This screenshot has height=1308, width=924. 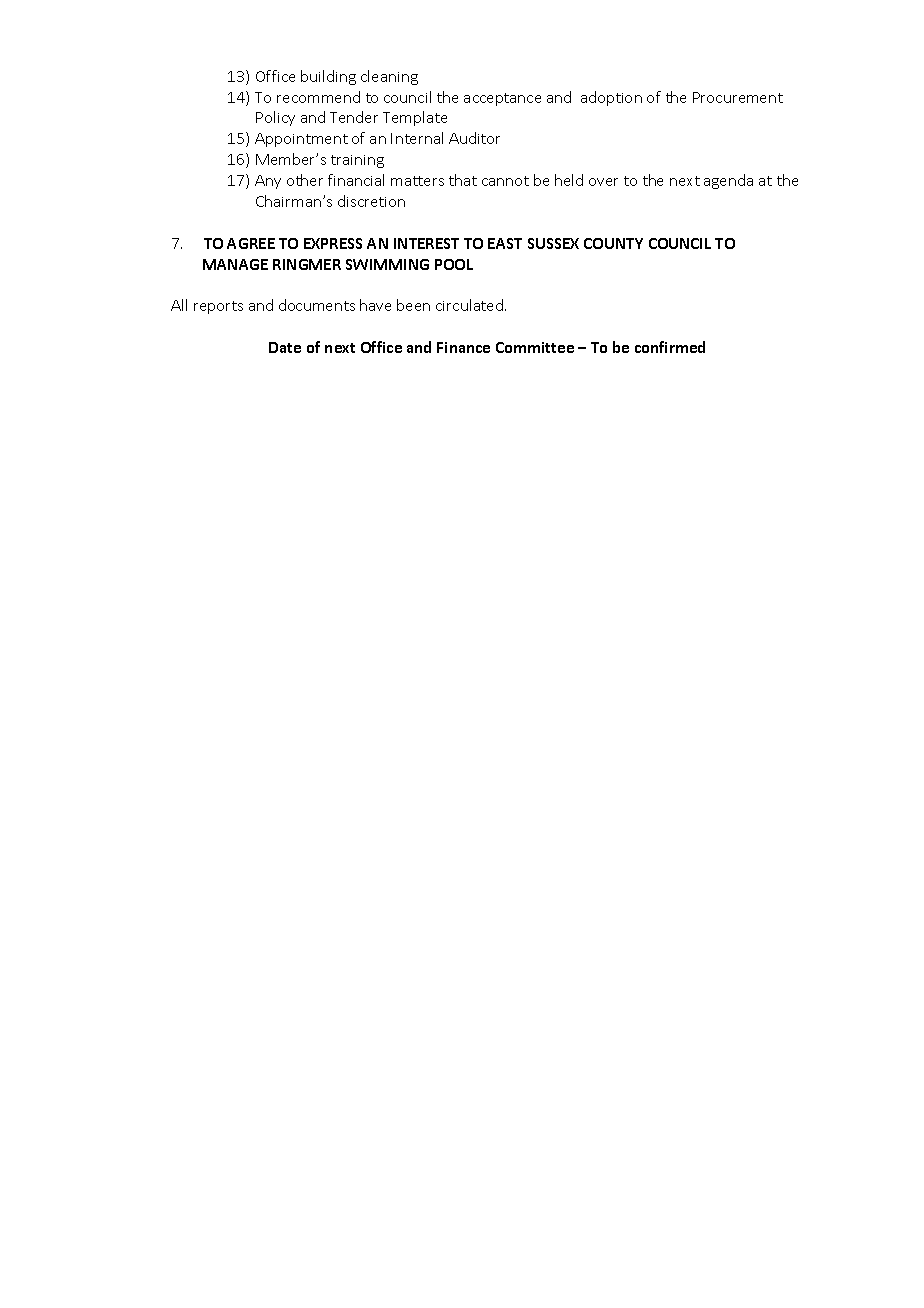 What do you see at coordinates (728, 181) in the screenshot?
I see `agenda` at bounding box center [728, 181].
